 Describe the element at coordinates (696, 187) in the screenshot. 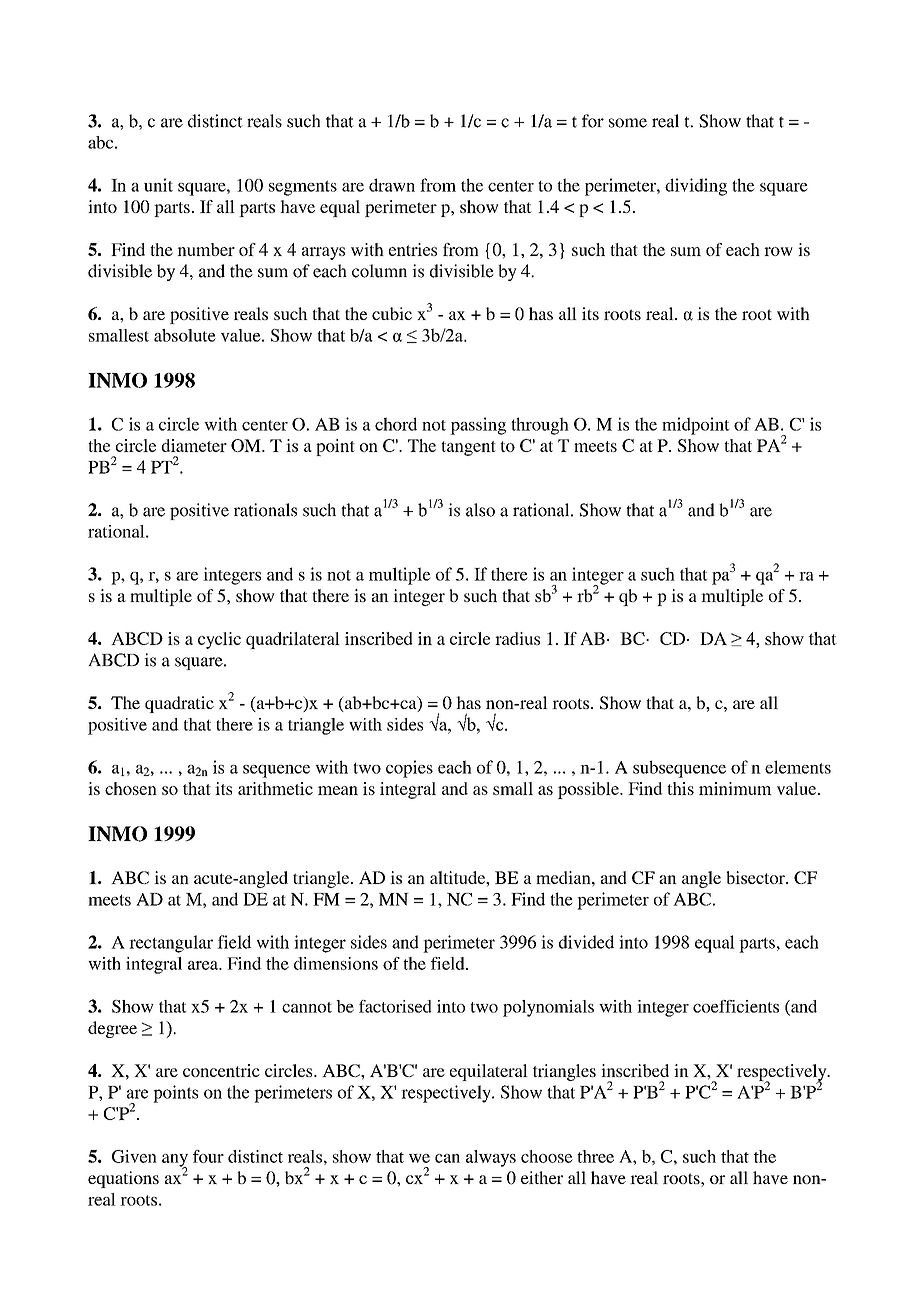

I see `dividing` at that location.
